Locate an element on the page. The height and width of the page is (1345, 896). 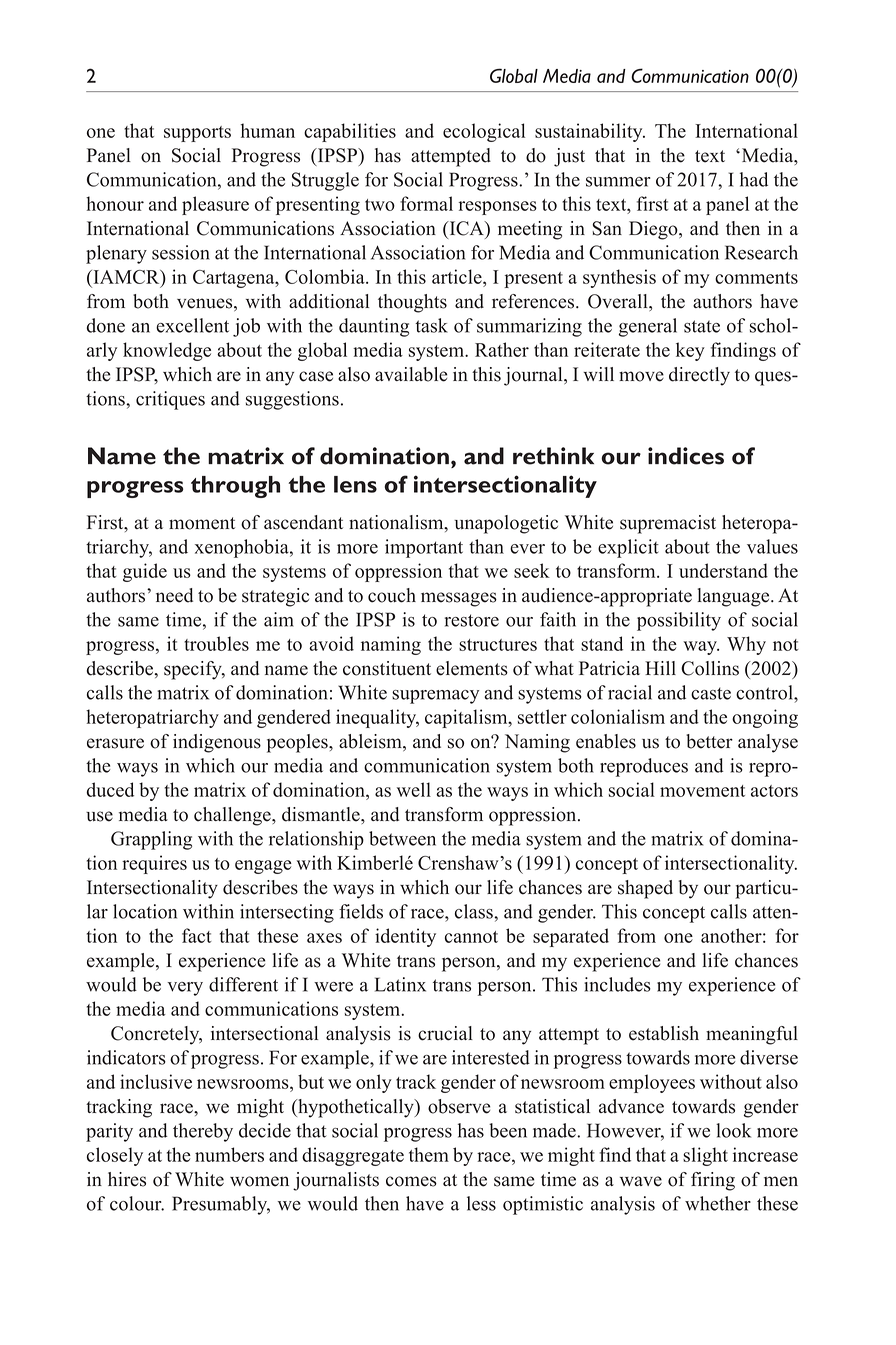
troubles is located at coordinates (216, 643).
